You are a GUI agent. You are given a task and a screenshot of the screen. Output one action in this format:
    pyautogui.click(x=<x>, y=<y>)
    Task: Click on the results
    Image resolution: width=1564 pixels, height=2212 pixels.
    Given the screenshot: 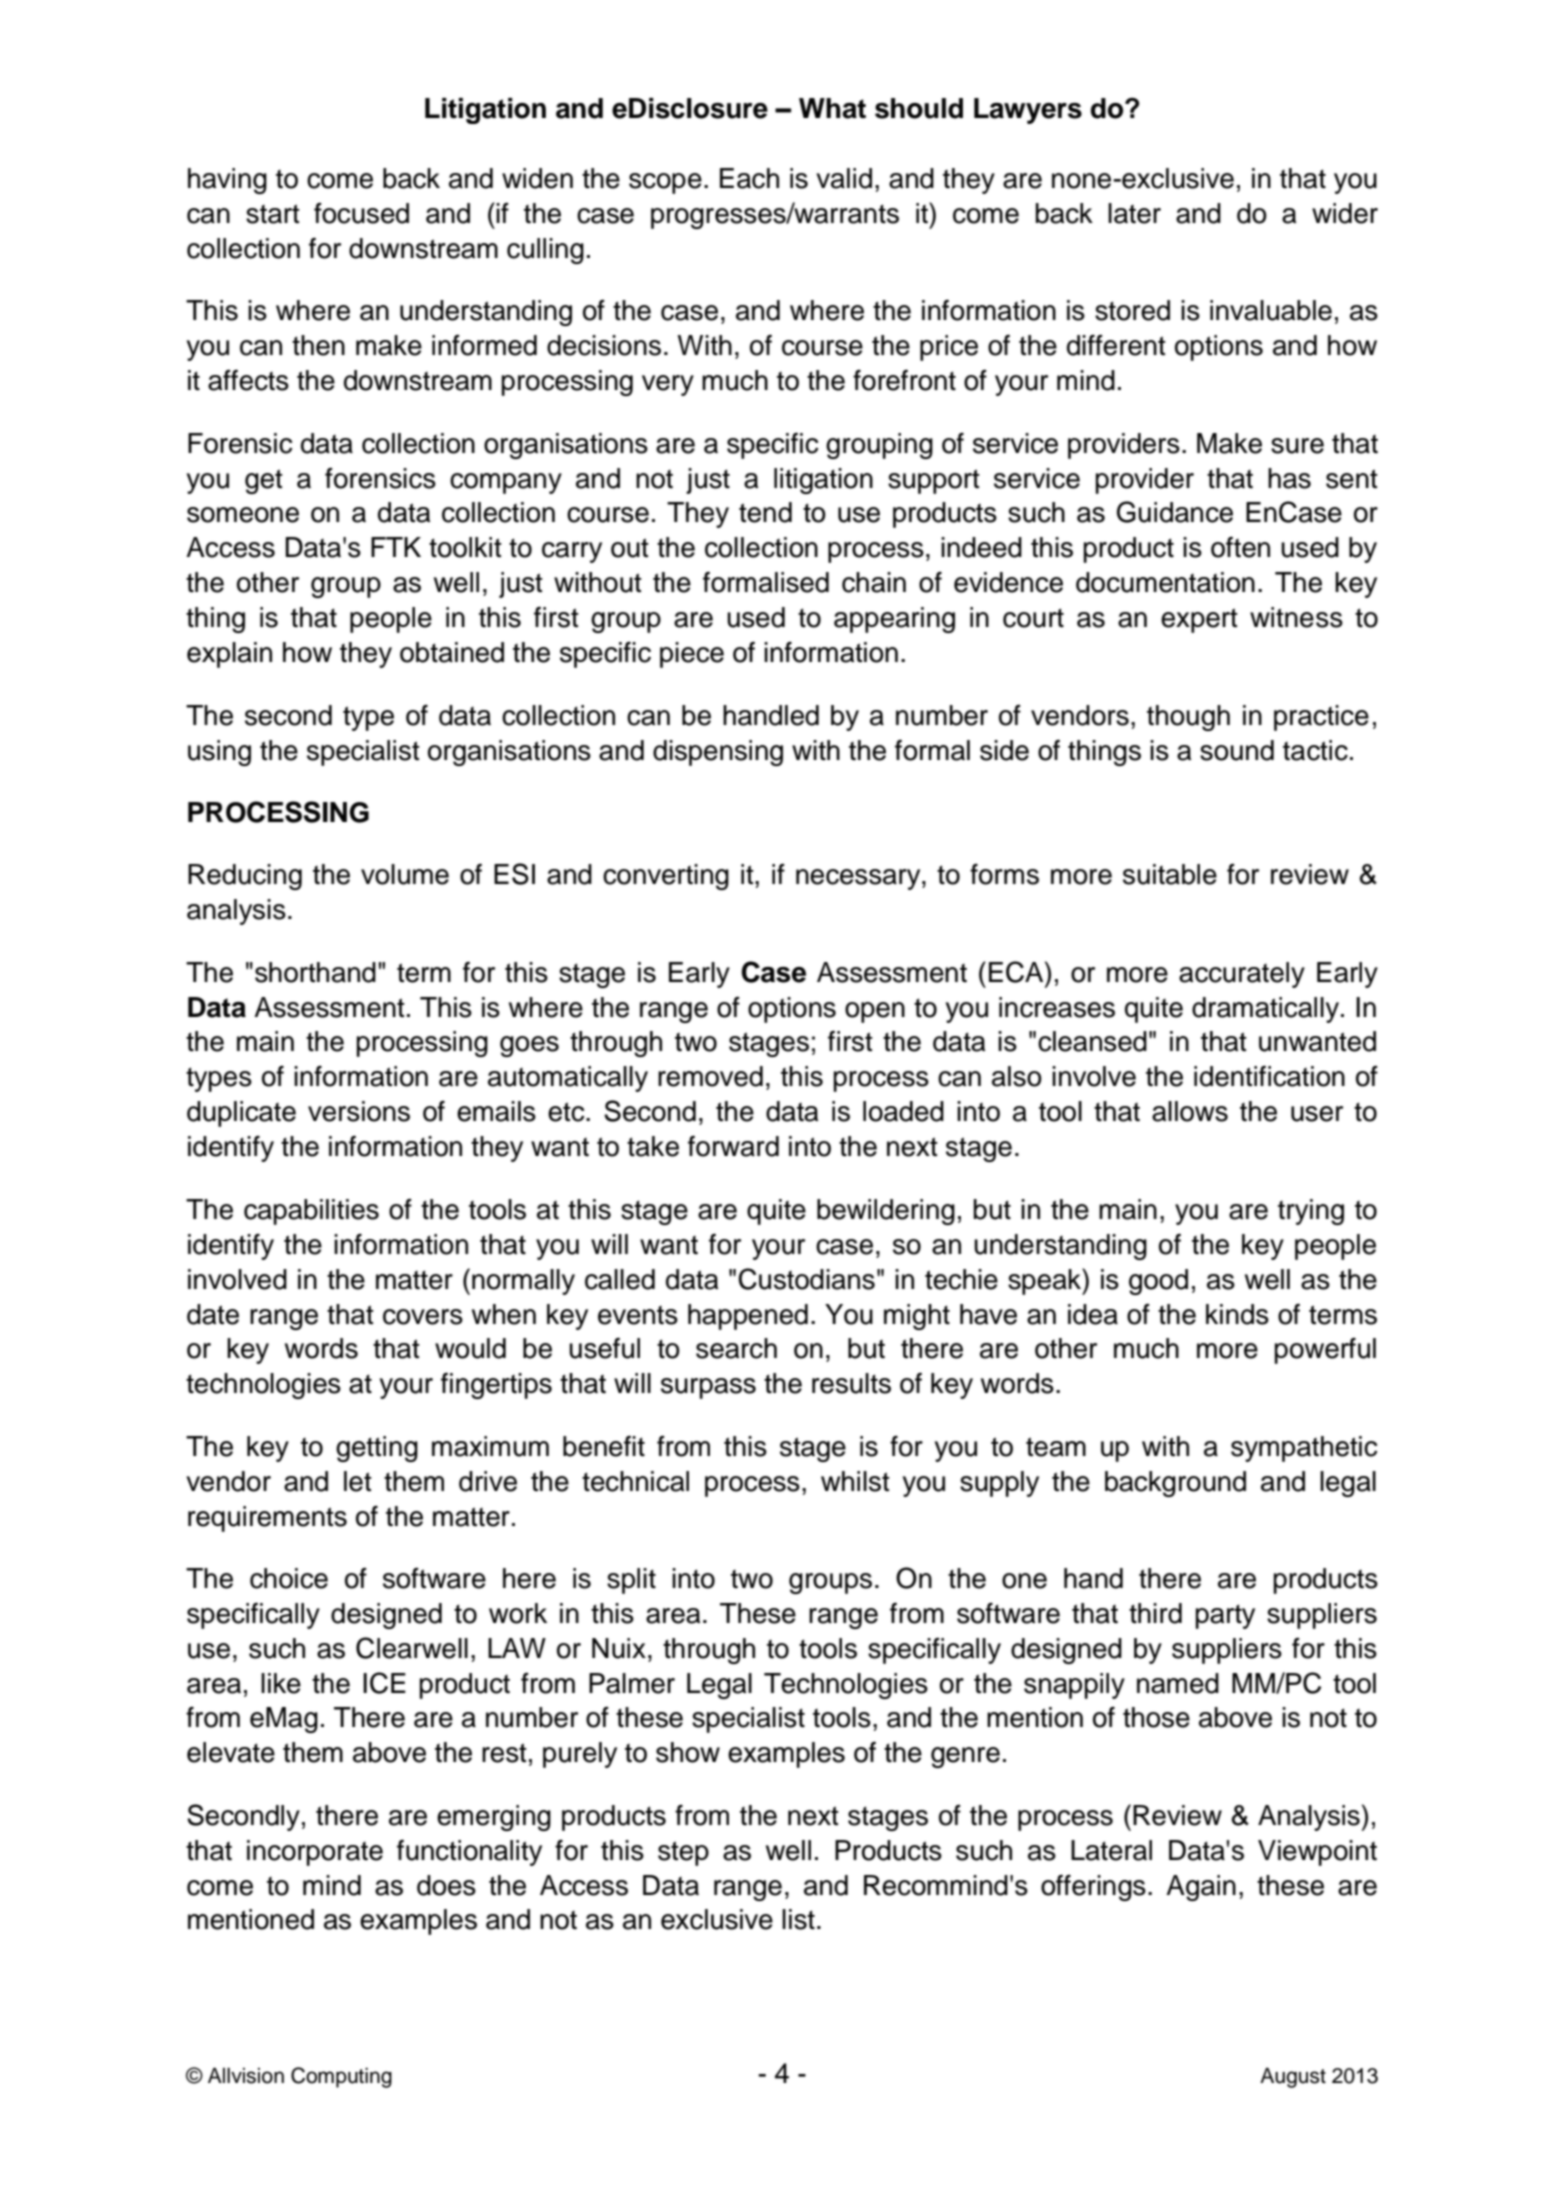 What is the action you would take?
    pyautogui.click(x=851, y=1383)
